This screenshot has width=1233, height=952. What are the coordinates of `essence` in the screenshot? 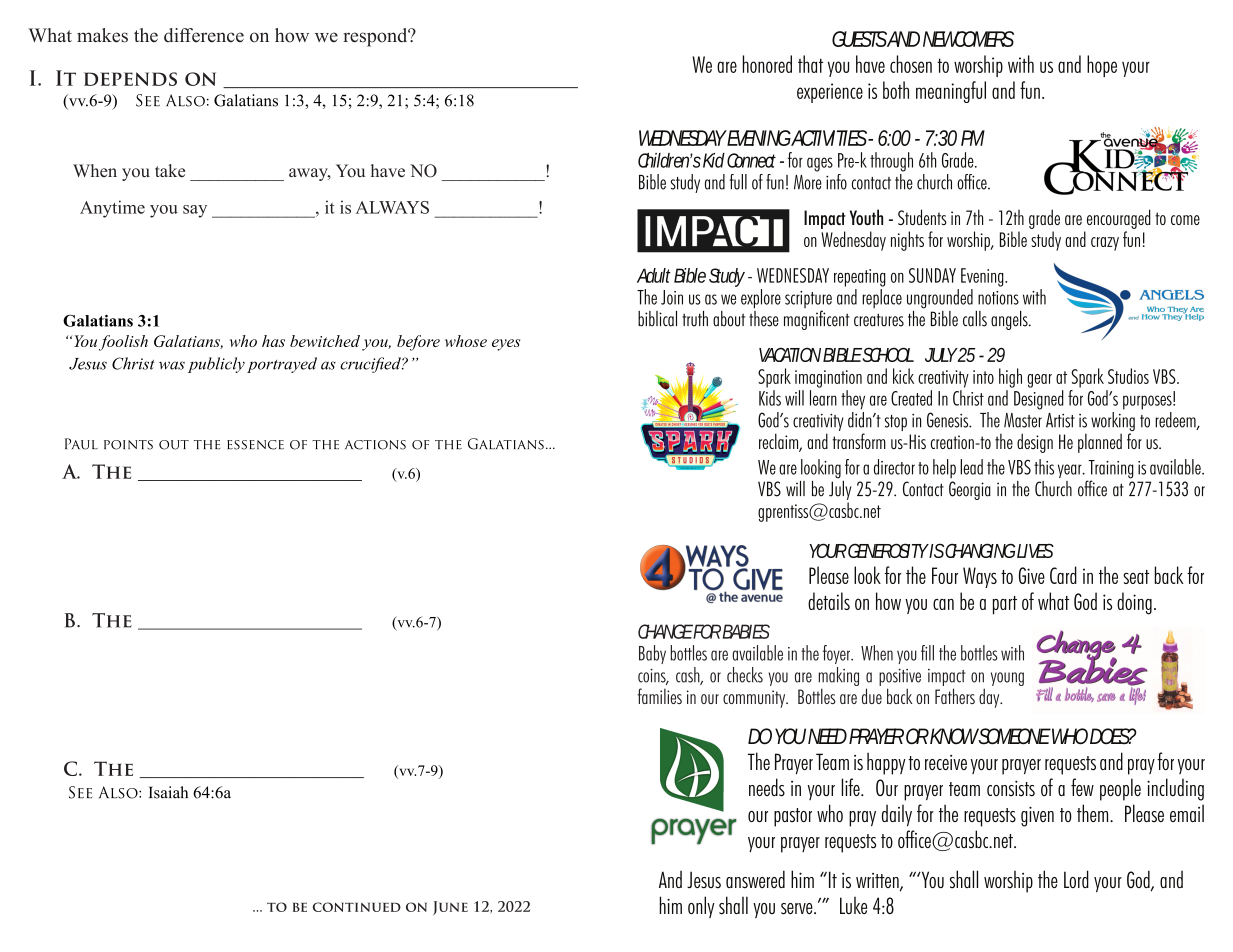 It's located at (255, 445).
